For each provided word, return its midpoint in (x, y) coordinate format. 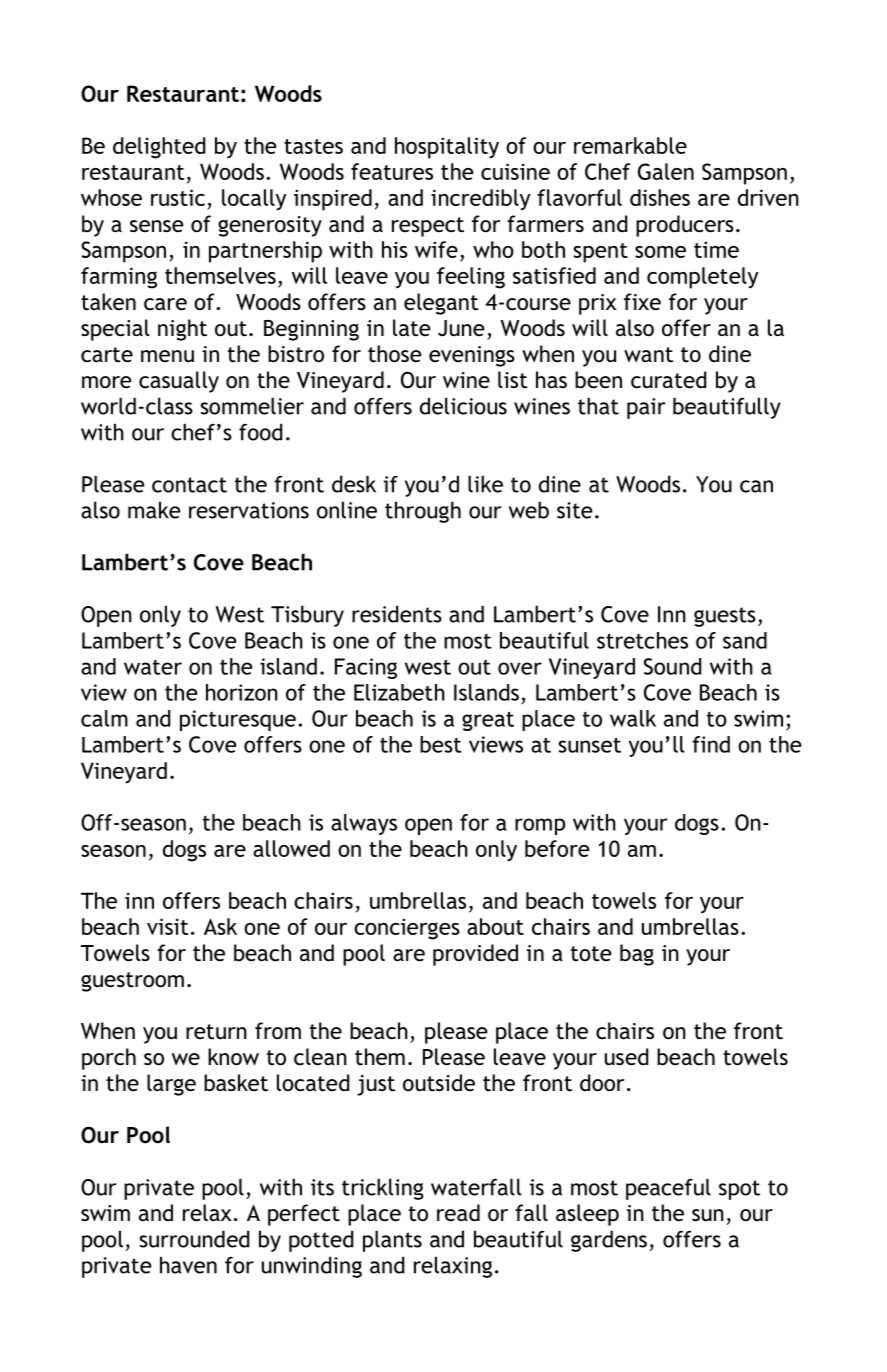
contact (189, 485)
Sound (672, 666)
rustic (178, 197)
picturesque (238, 720)
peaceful (668, 1189)
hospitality (447, 148)
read (458, 1213)
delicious (463, 406)
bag (637, 955)
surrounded (194, 1239)
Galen (666, 171)
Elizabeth (399, 692)
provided (475, 955)
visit (167, 926)
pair (646, 408)
